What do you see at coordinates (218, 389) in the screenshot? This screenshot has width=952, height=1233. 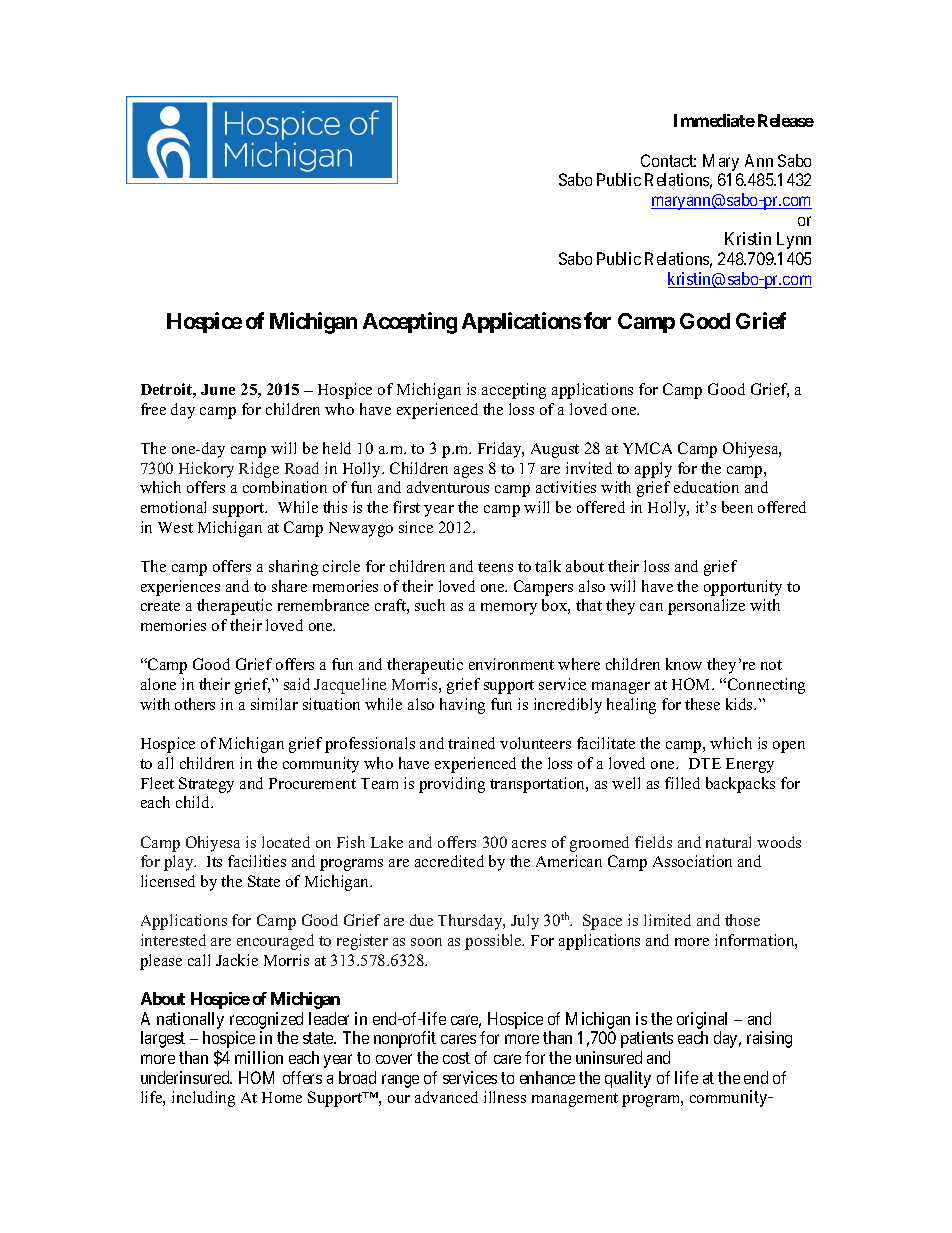 I see `June` at bounding box center [218, 389].
